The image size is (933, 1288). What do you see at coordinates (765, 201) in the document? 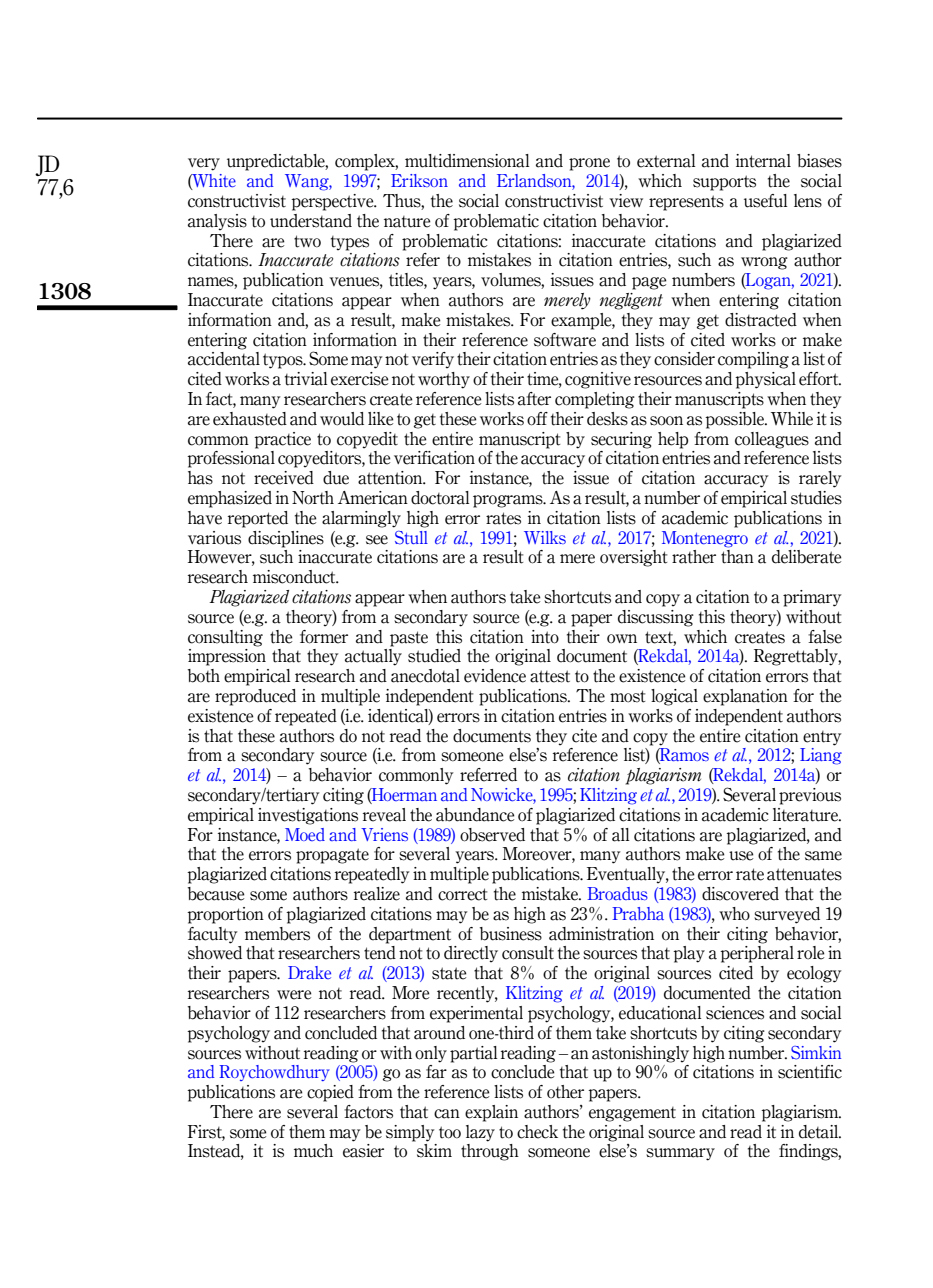
I see `useful` at bounding box center [765, 201].
